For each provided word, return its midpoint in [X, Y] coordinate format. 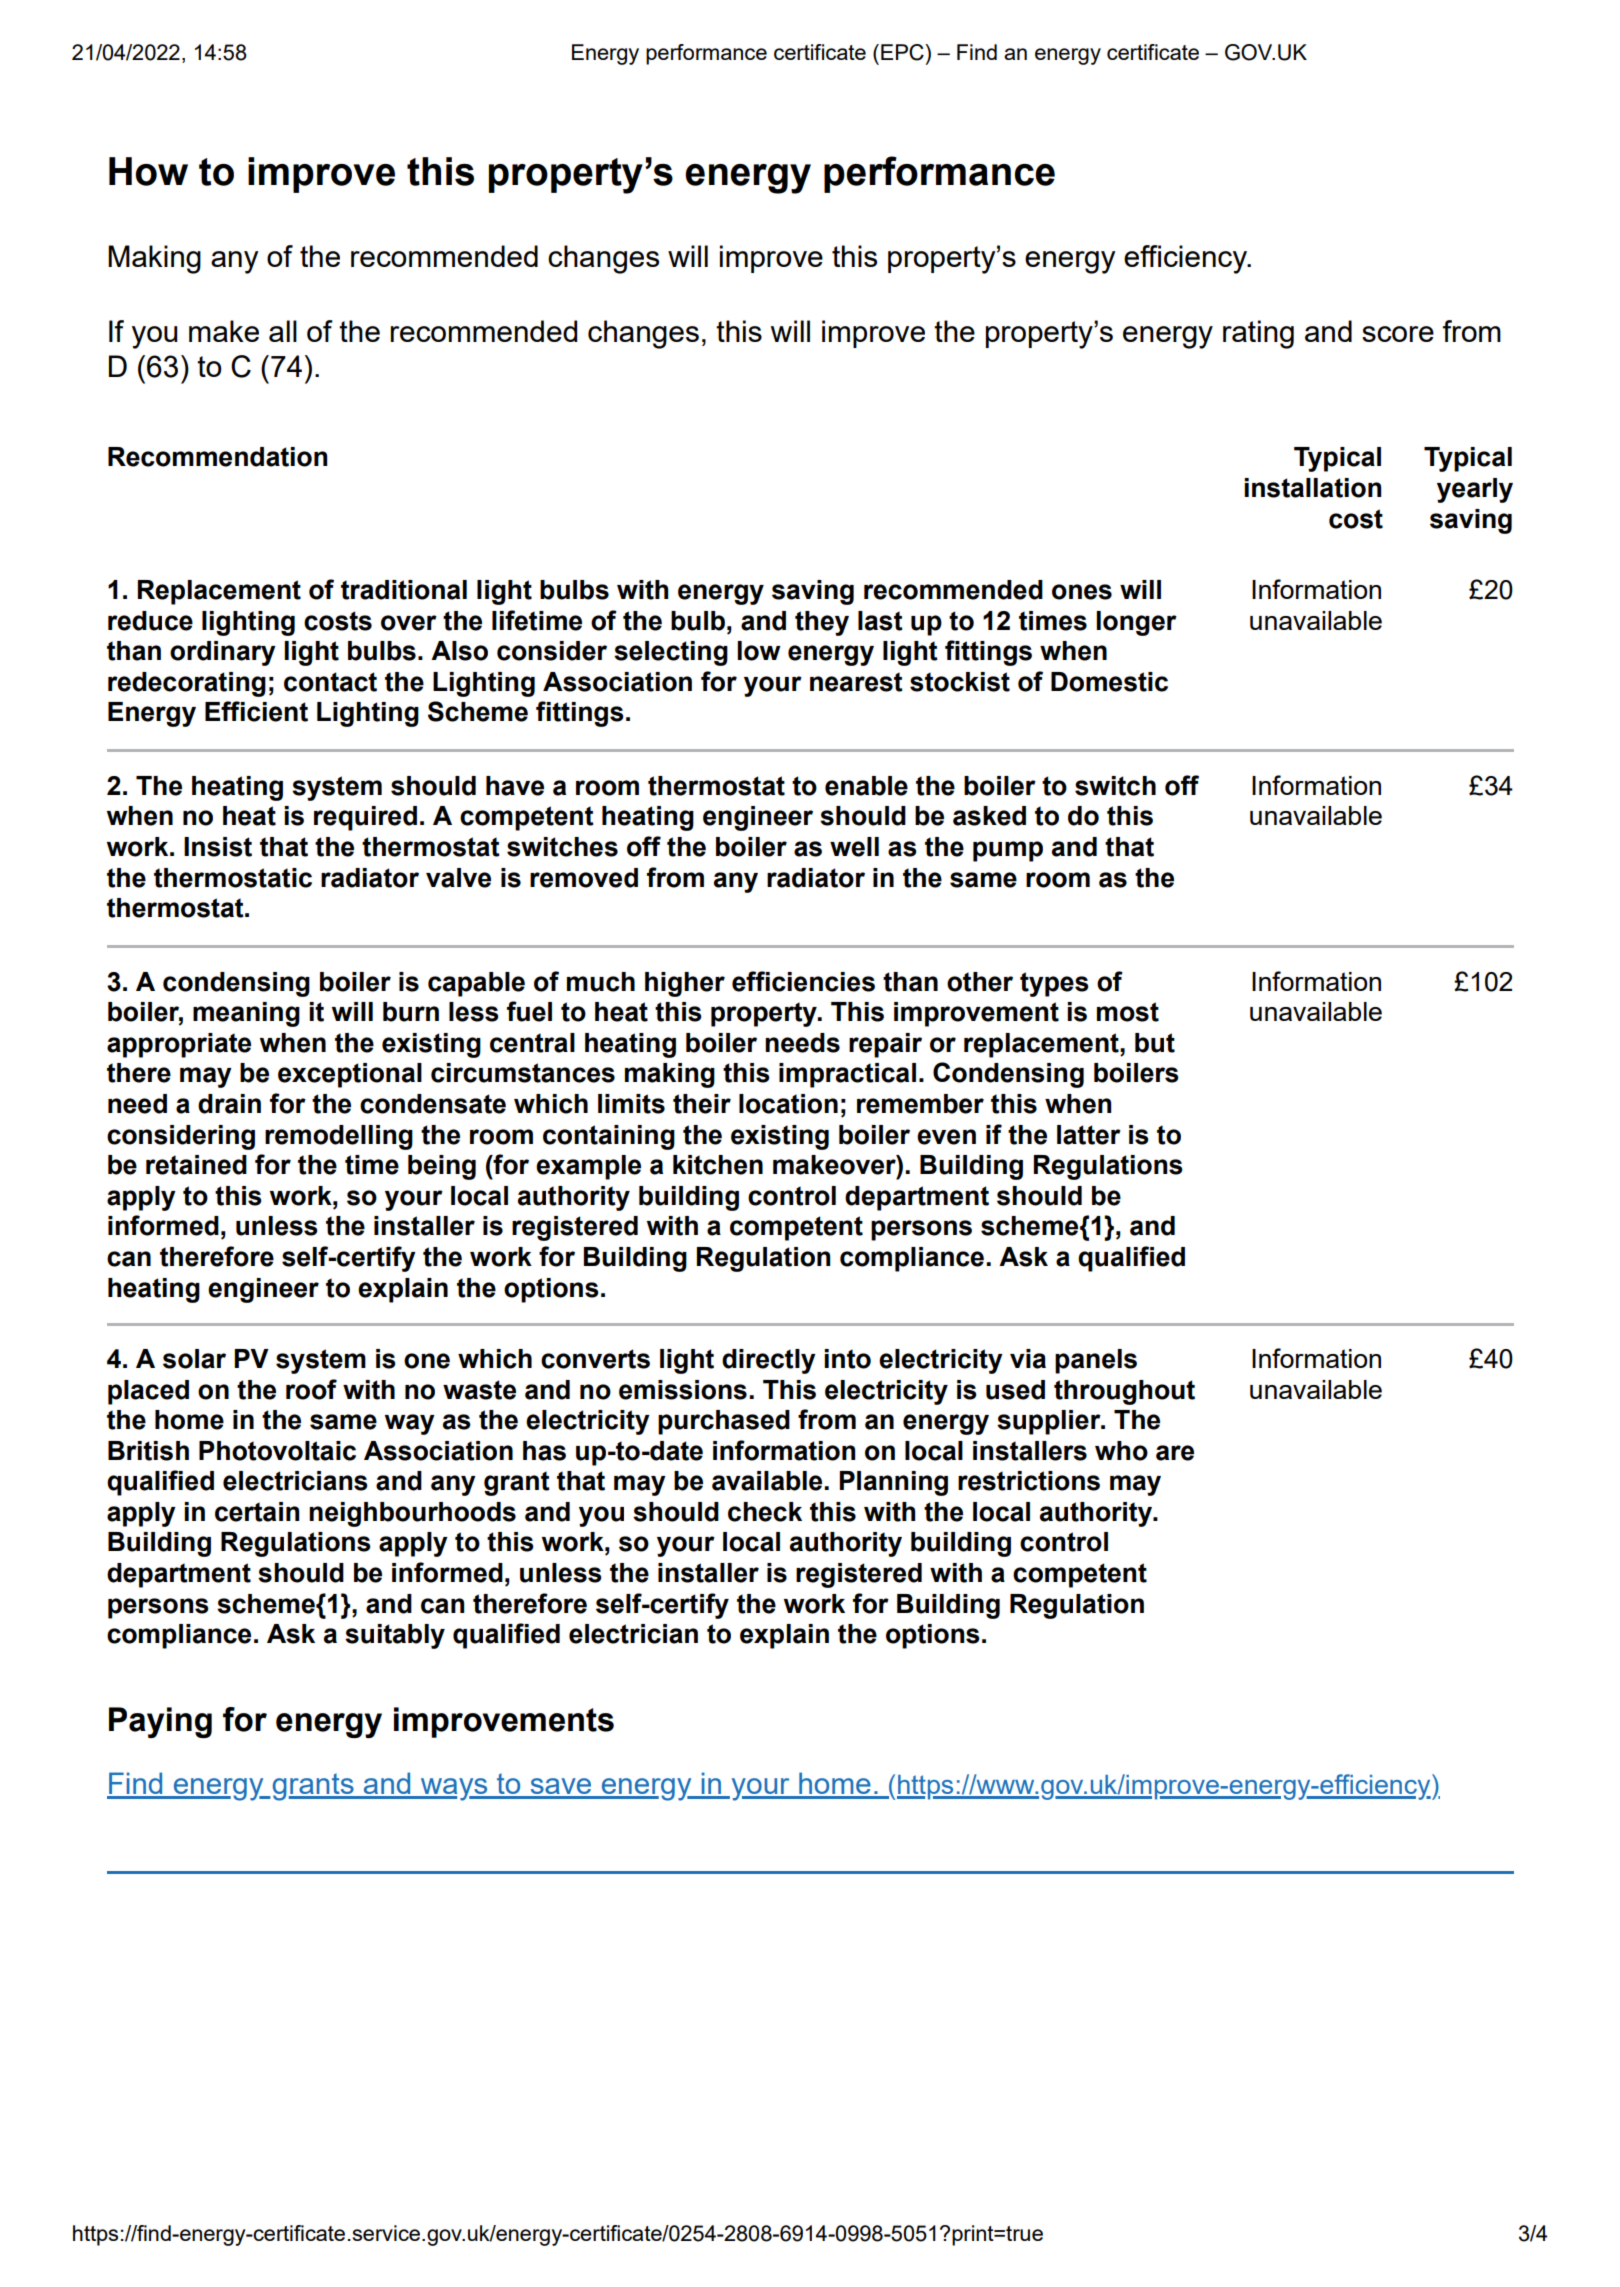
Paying [160, 1722]
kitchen [718, 1165]
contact [330, 682]
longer [1136, 623]
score [1398, 334]
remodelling [339, 1137]
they [822, 623]
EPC [903, 52]
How [148, 171]
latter [1089, 1135]
